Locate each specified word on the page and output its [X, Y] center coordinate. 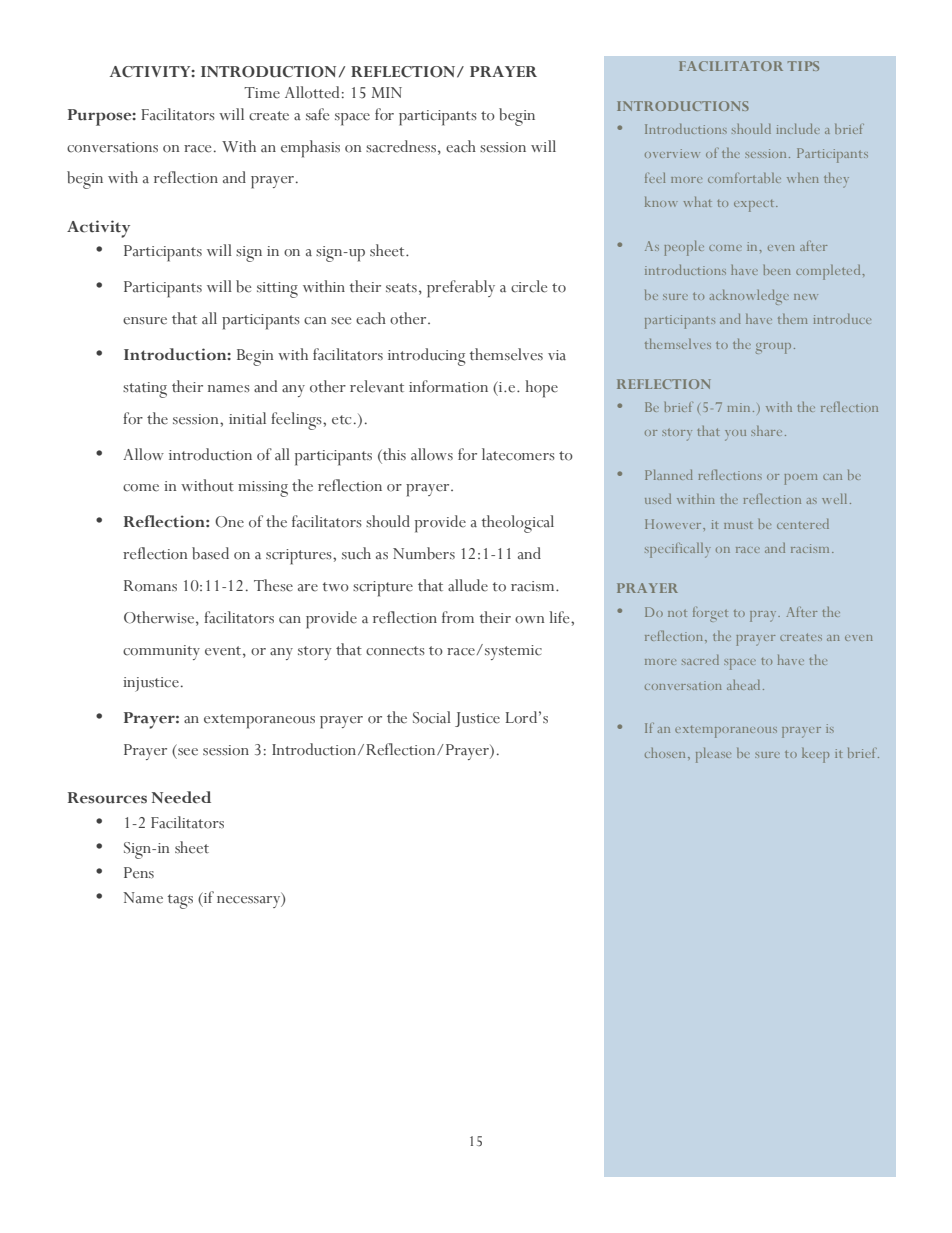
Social [432, 717]
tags [180, 901]
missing [263, 489]
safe [317, 114]
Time [262, 93]
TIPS [803, 66]
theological [518, 524]
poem [800, 479]
